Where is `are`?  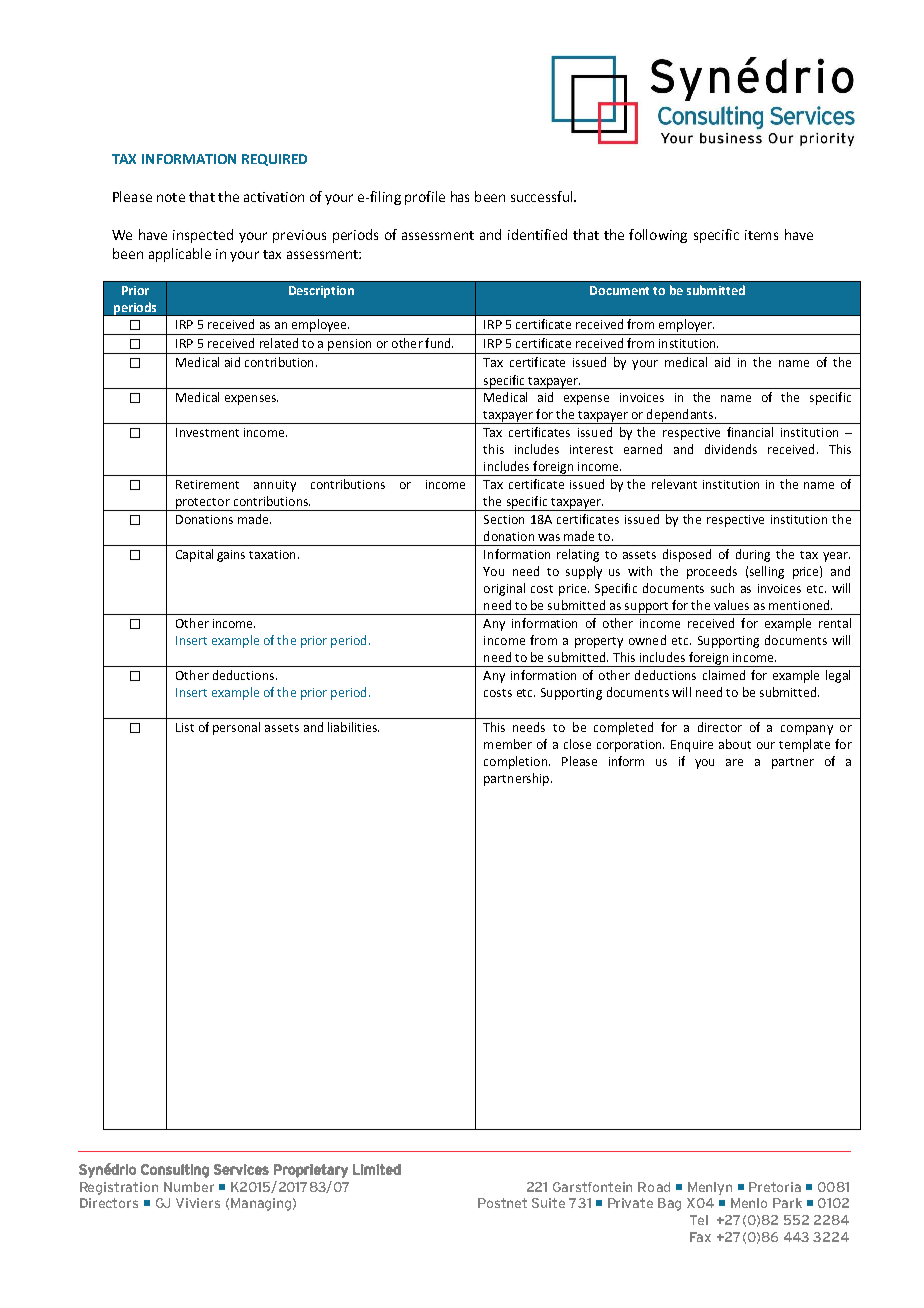 are is located at coordinates (734, 762).
